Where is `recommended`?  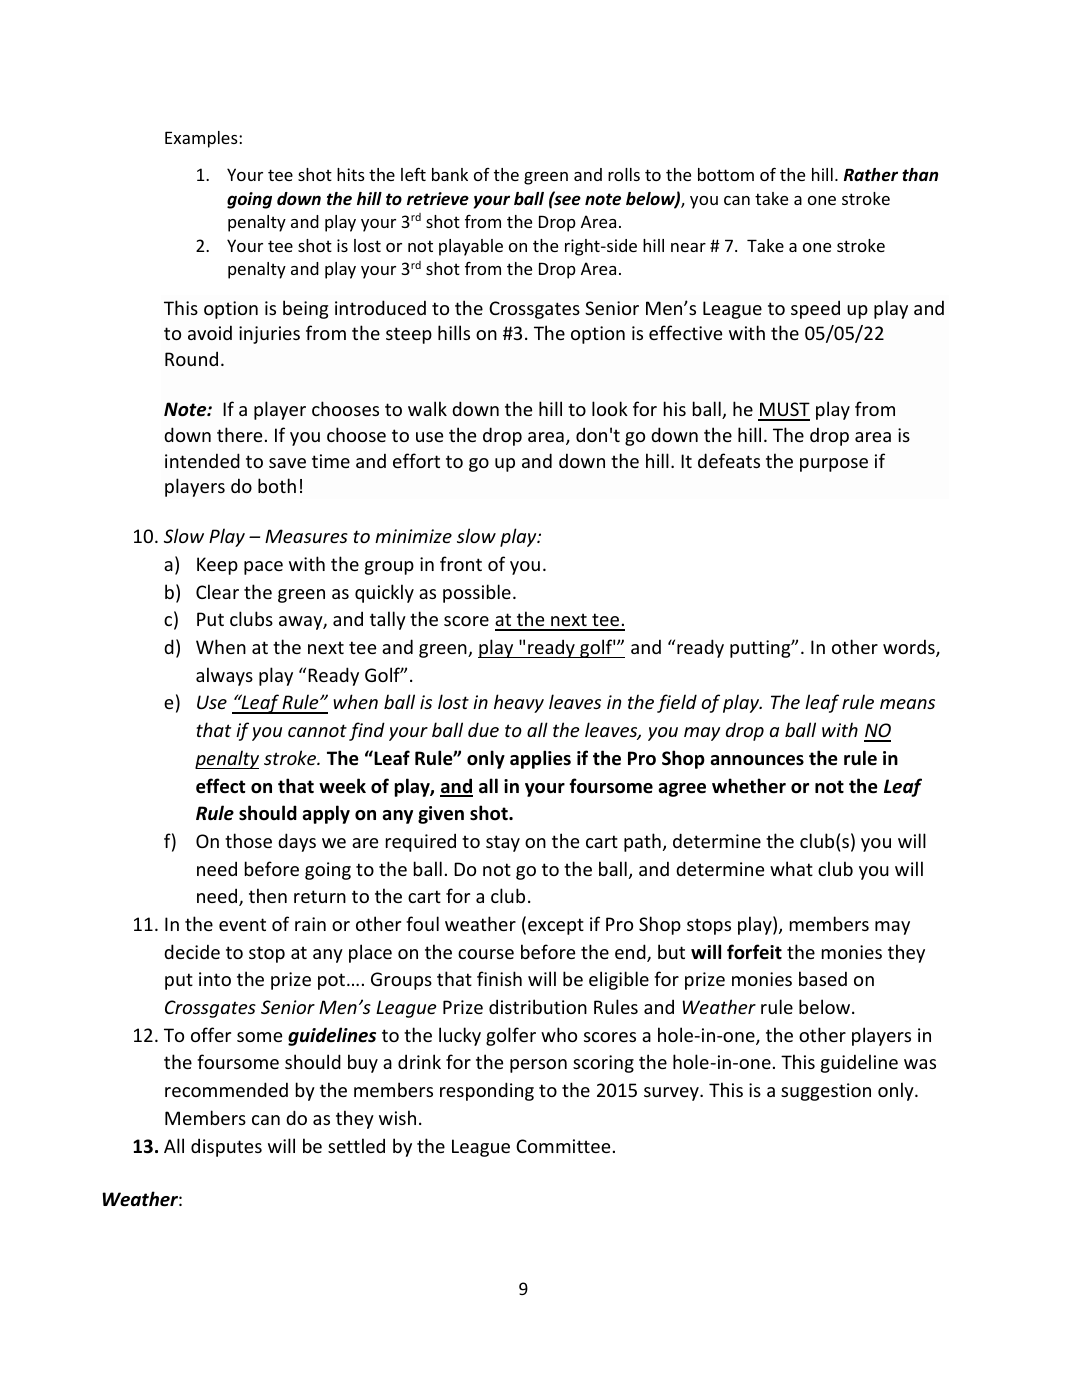
recommended is located at coordinates (226, 1089).
